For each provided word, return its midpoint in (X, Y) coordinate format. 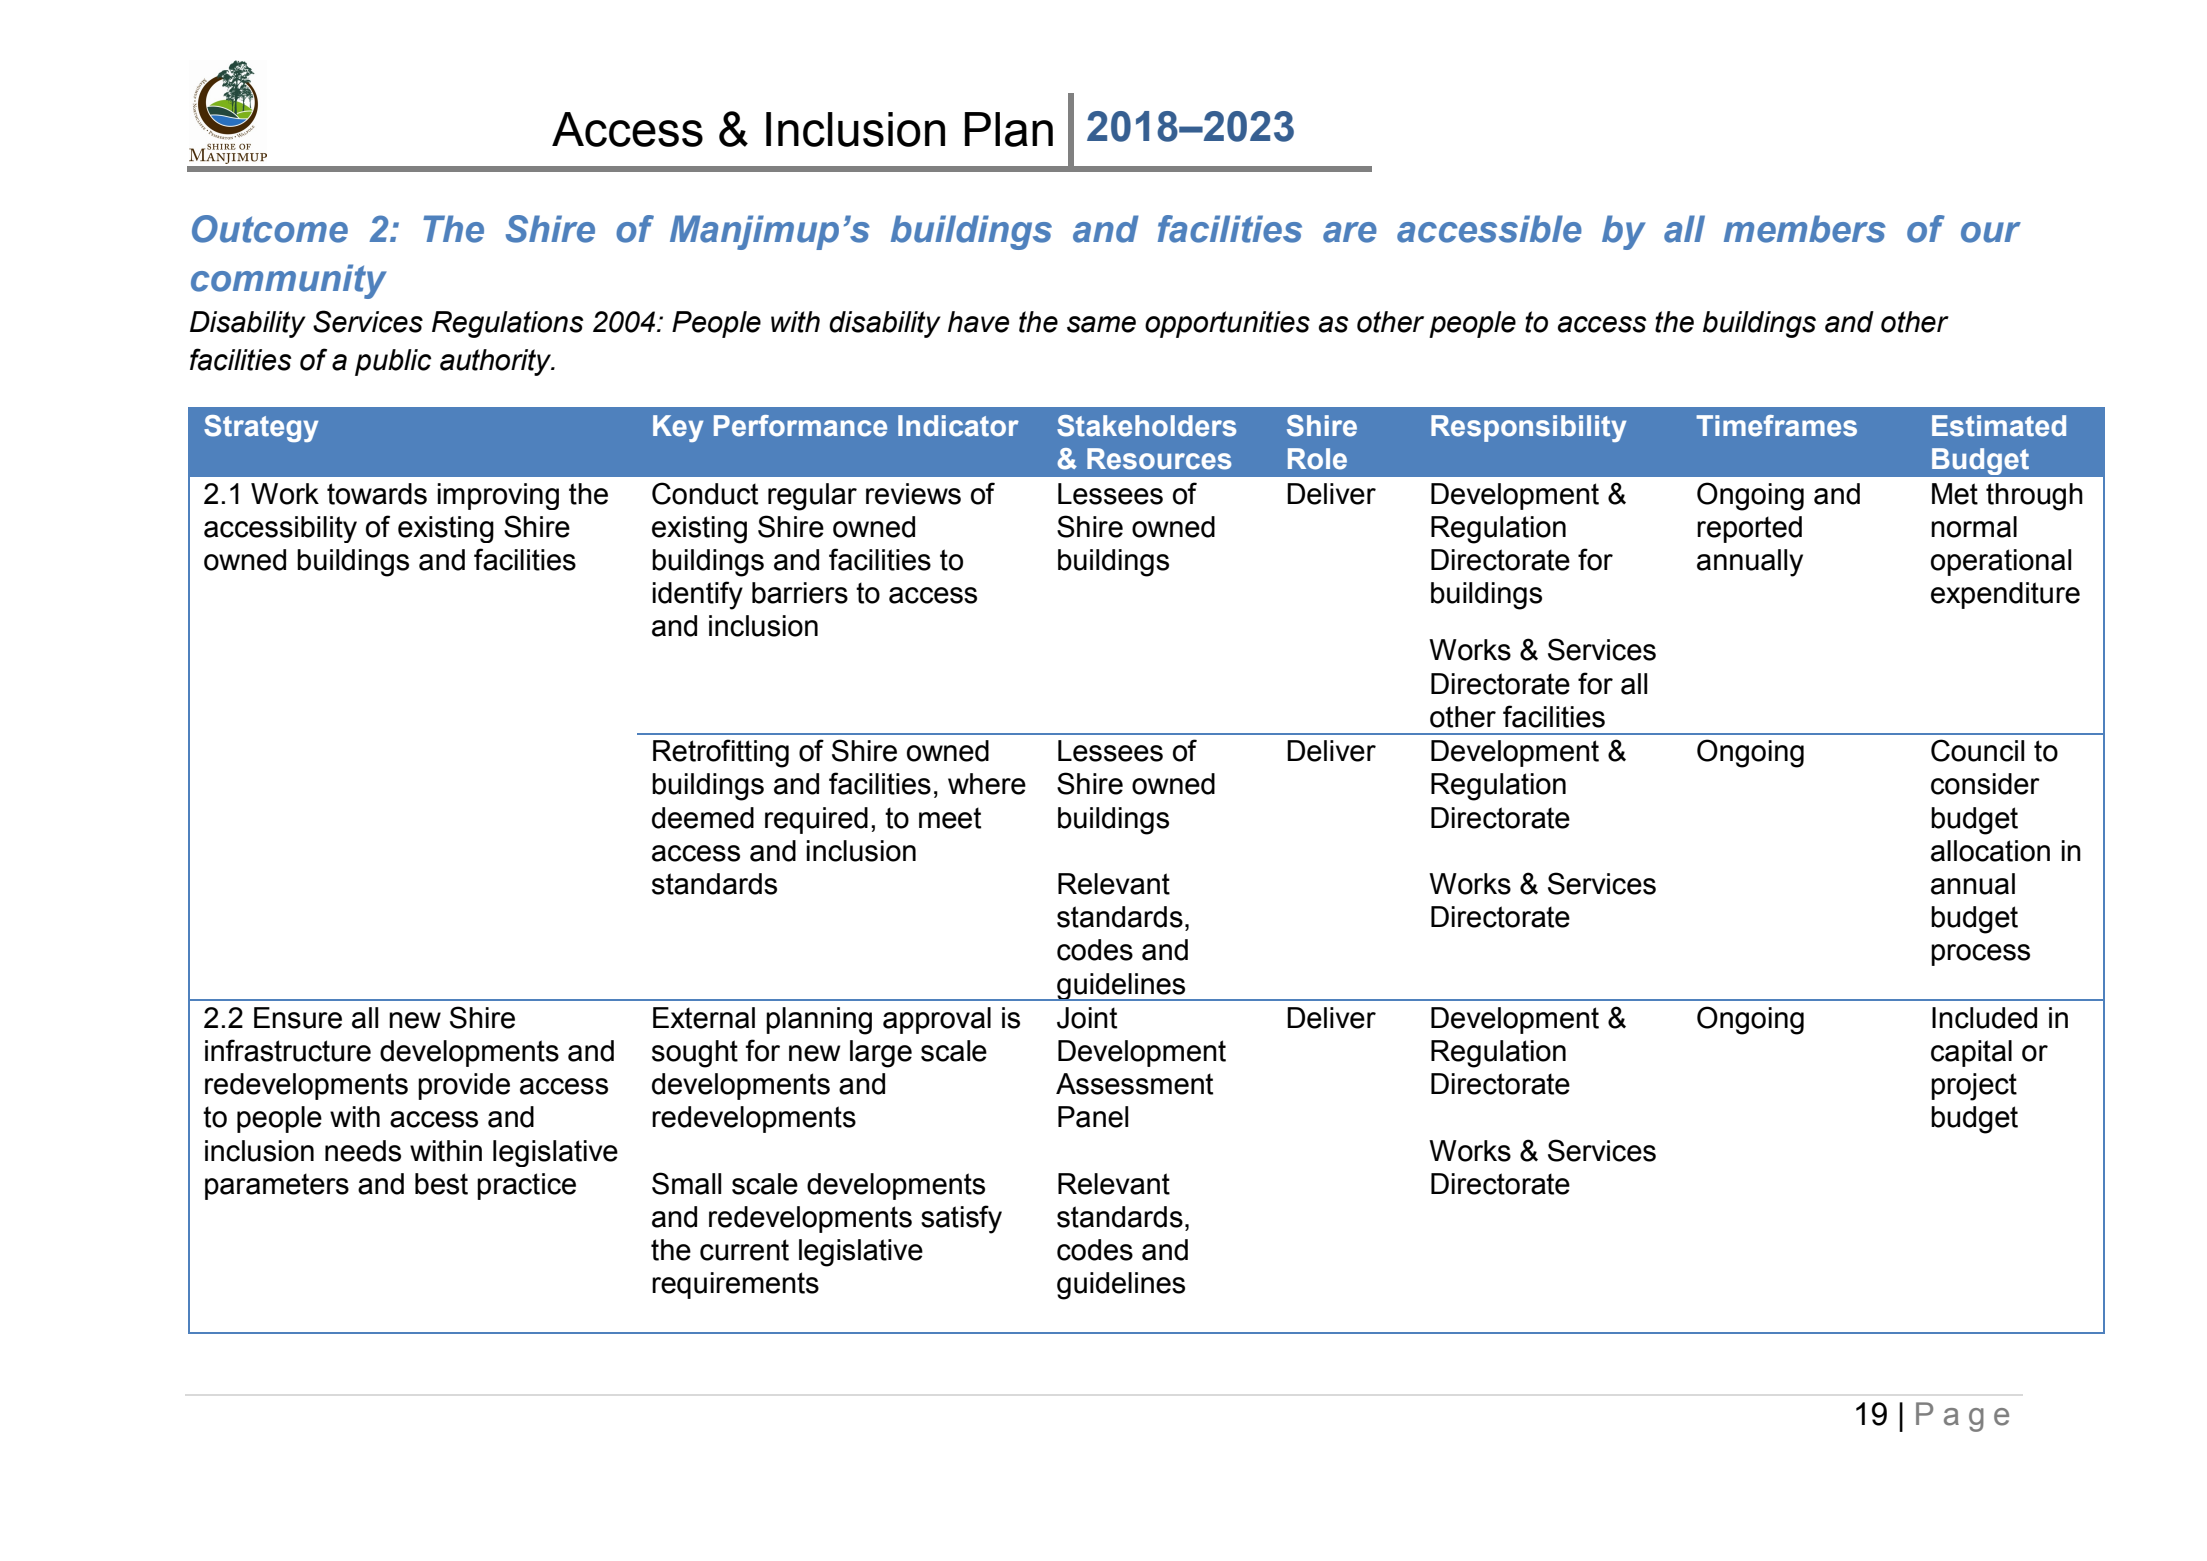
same (1101, 324)
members (1805, 229)
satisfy (961, 1219)
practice (526, 1186)
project (1974, 1087)
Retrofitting (721, 753)
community (289, 281)
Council (1977, 750)
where (987, 784)
